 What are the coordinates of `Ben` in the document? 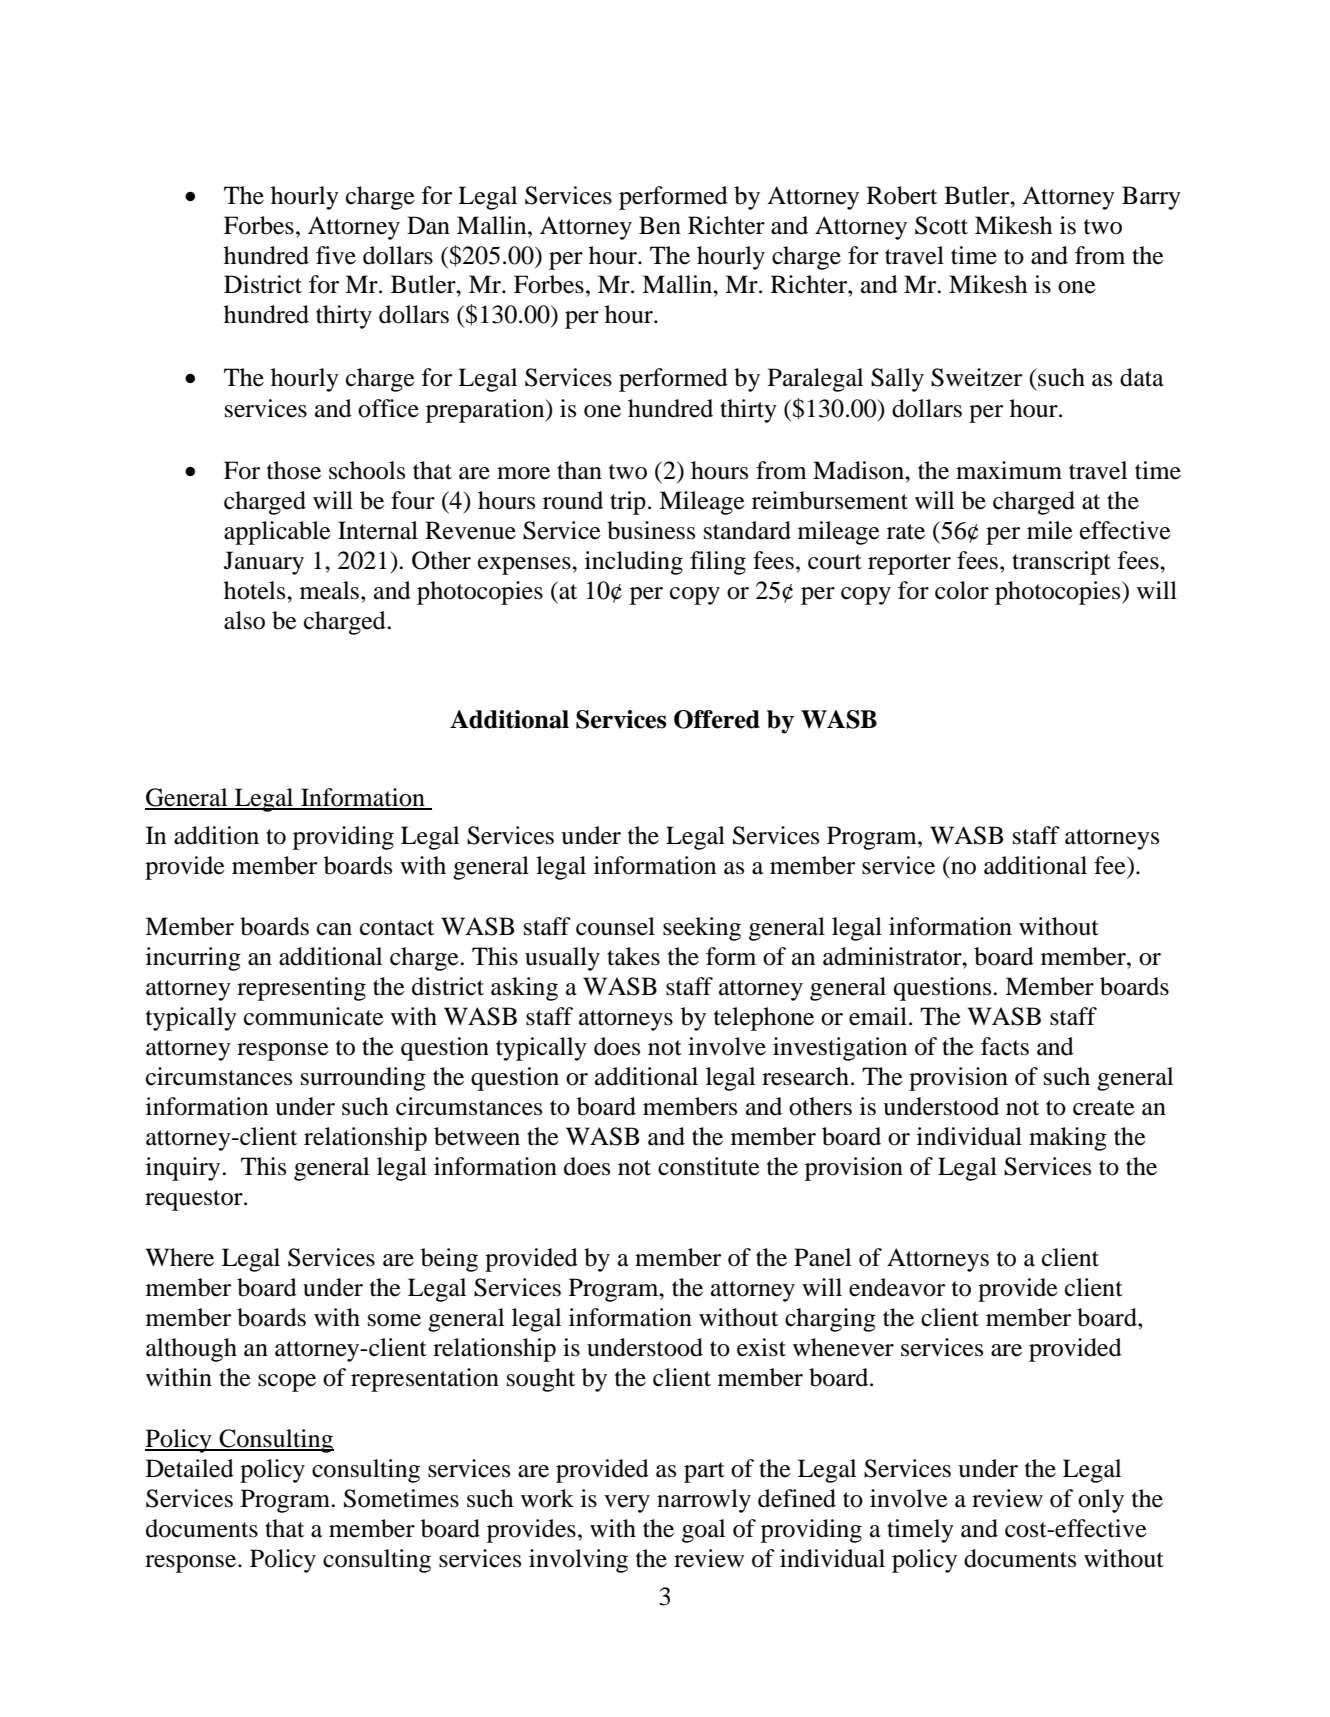 It's located at (660, 225).
